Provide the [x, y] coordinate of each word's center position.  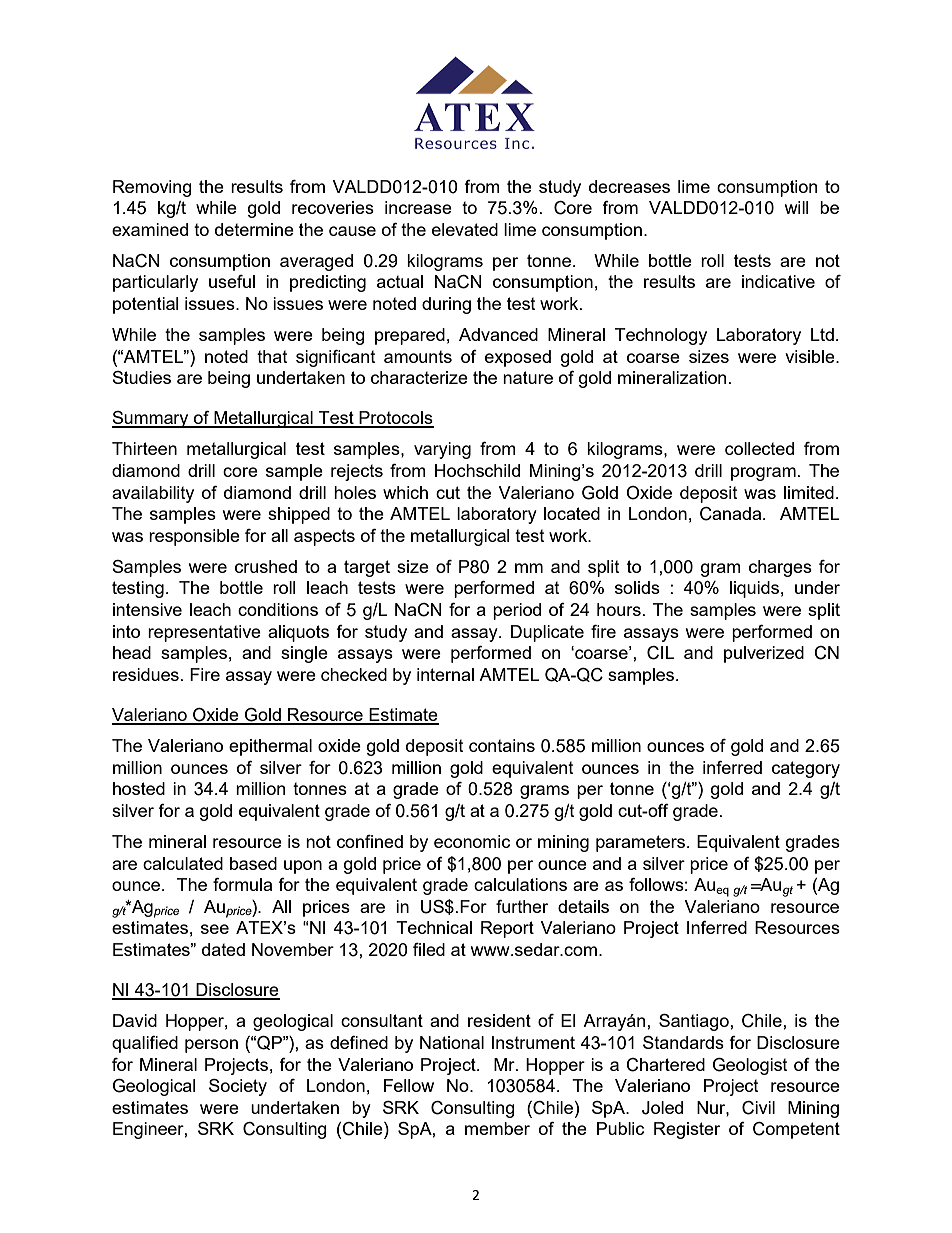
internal [445, 674]
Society [238, 1087]
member [497, 1128]
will [796, 207]
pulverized [764, 654]
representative [204, 633]
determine [254, 229]
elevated [465, 229]
